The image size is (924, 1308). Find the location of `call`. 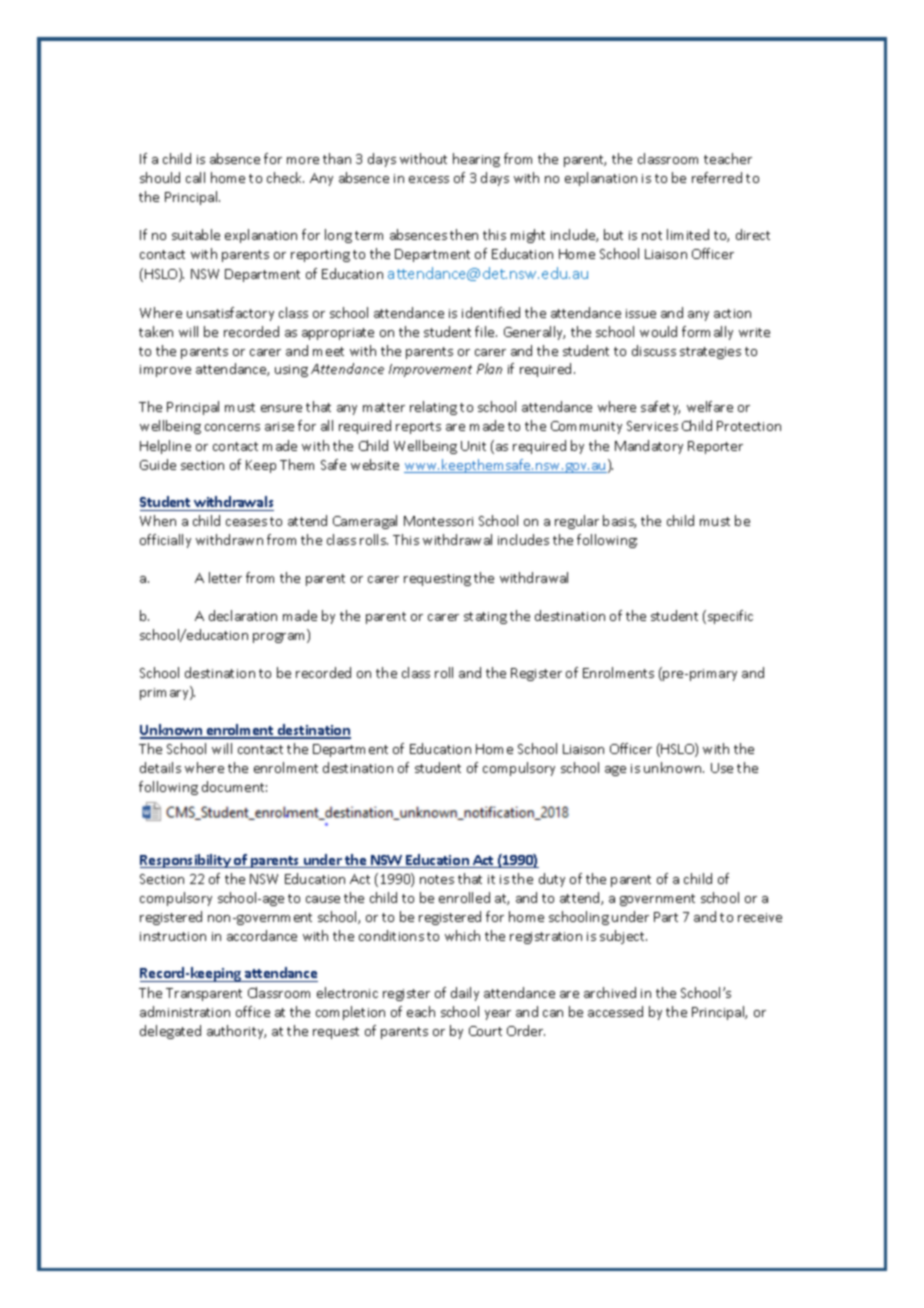

call is located at coordinates (195, 177).
